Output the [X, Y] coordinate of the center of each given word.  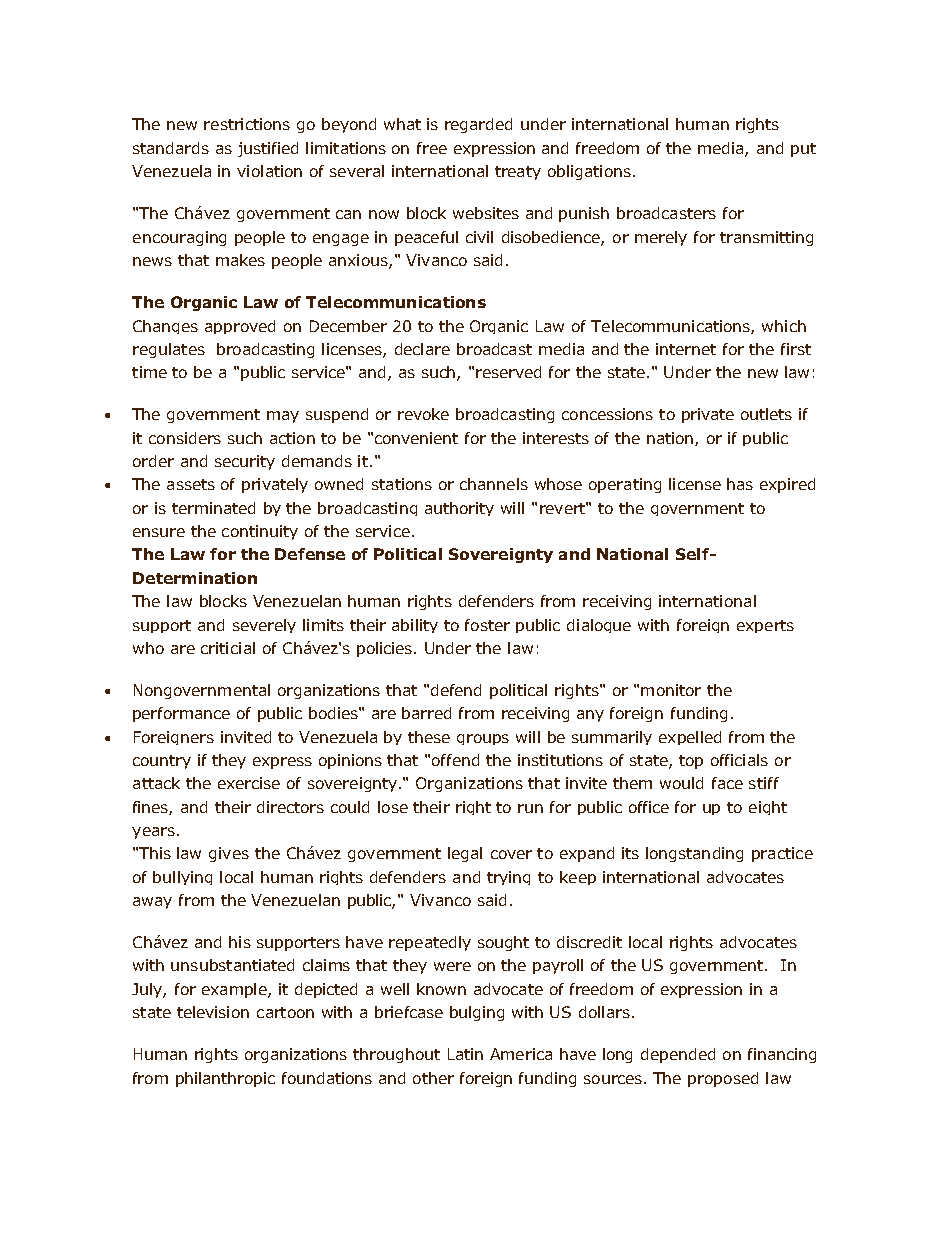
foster [487, 625]
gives [229, 854]
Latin [465, 1054]
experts [765, 626]
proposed [723, 1079]
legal [465, 854]
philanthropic [225, 1079]
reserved [508, 372]
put [803, 150]
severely [264, 626]
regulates [169, 350]
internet [686, 349]
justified [268, 149]
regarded [478, 125]
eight [768, 808]
